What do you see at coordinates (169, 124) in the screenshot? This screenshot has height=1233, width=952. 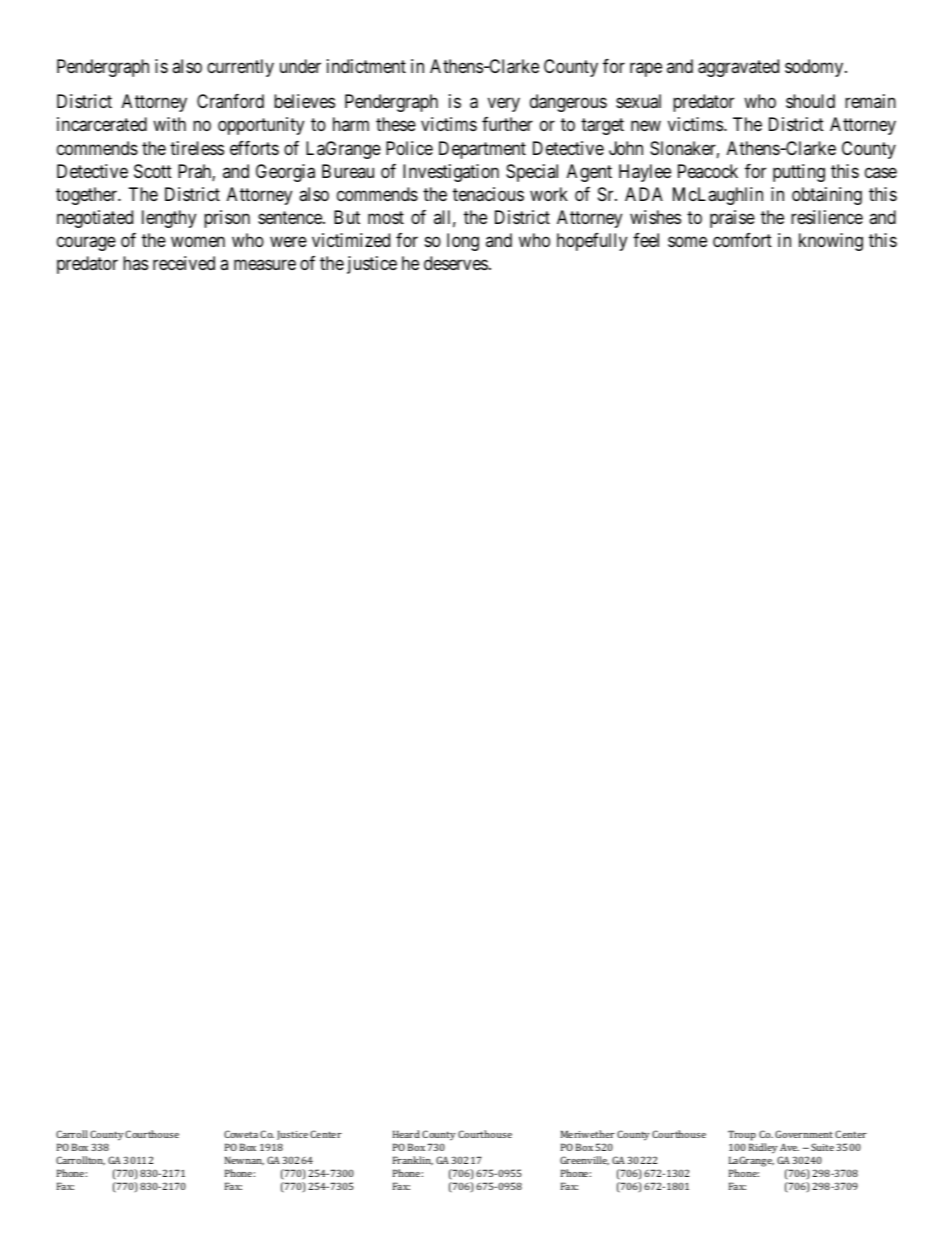 I see `with` at bounding box center [169, 124].
